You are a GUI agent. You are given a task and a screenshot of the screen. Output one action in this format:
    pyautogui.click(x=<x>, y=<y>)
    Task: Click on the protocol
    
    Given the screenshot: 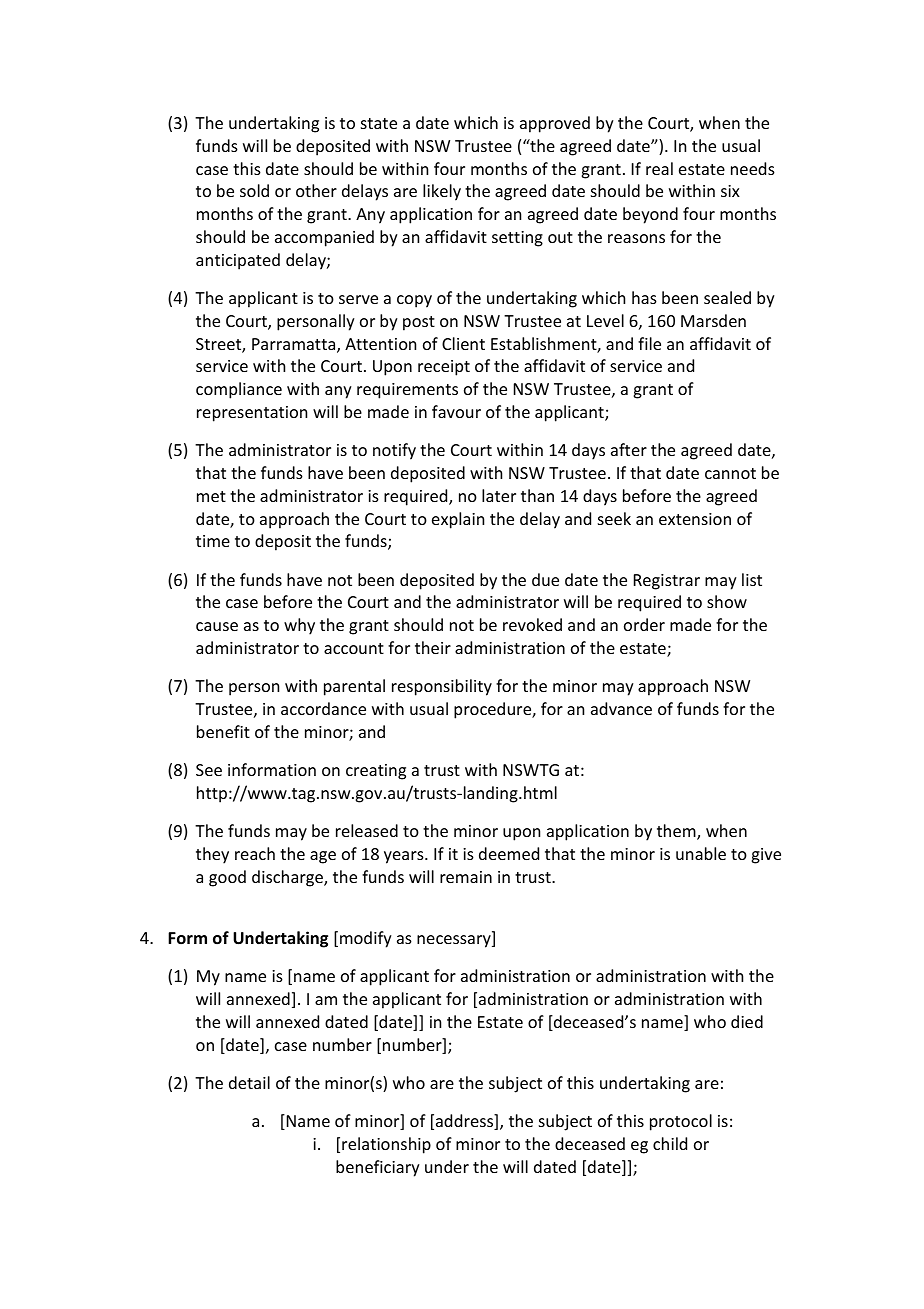 What is the action you would take?
    pyautogui.click(x=681, y=1122)
